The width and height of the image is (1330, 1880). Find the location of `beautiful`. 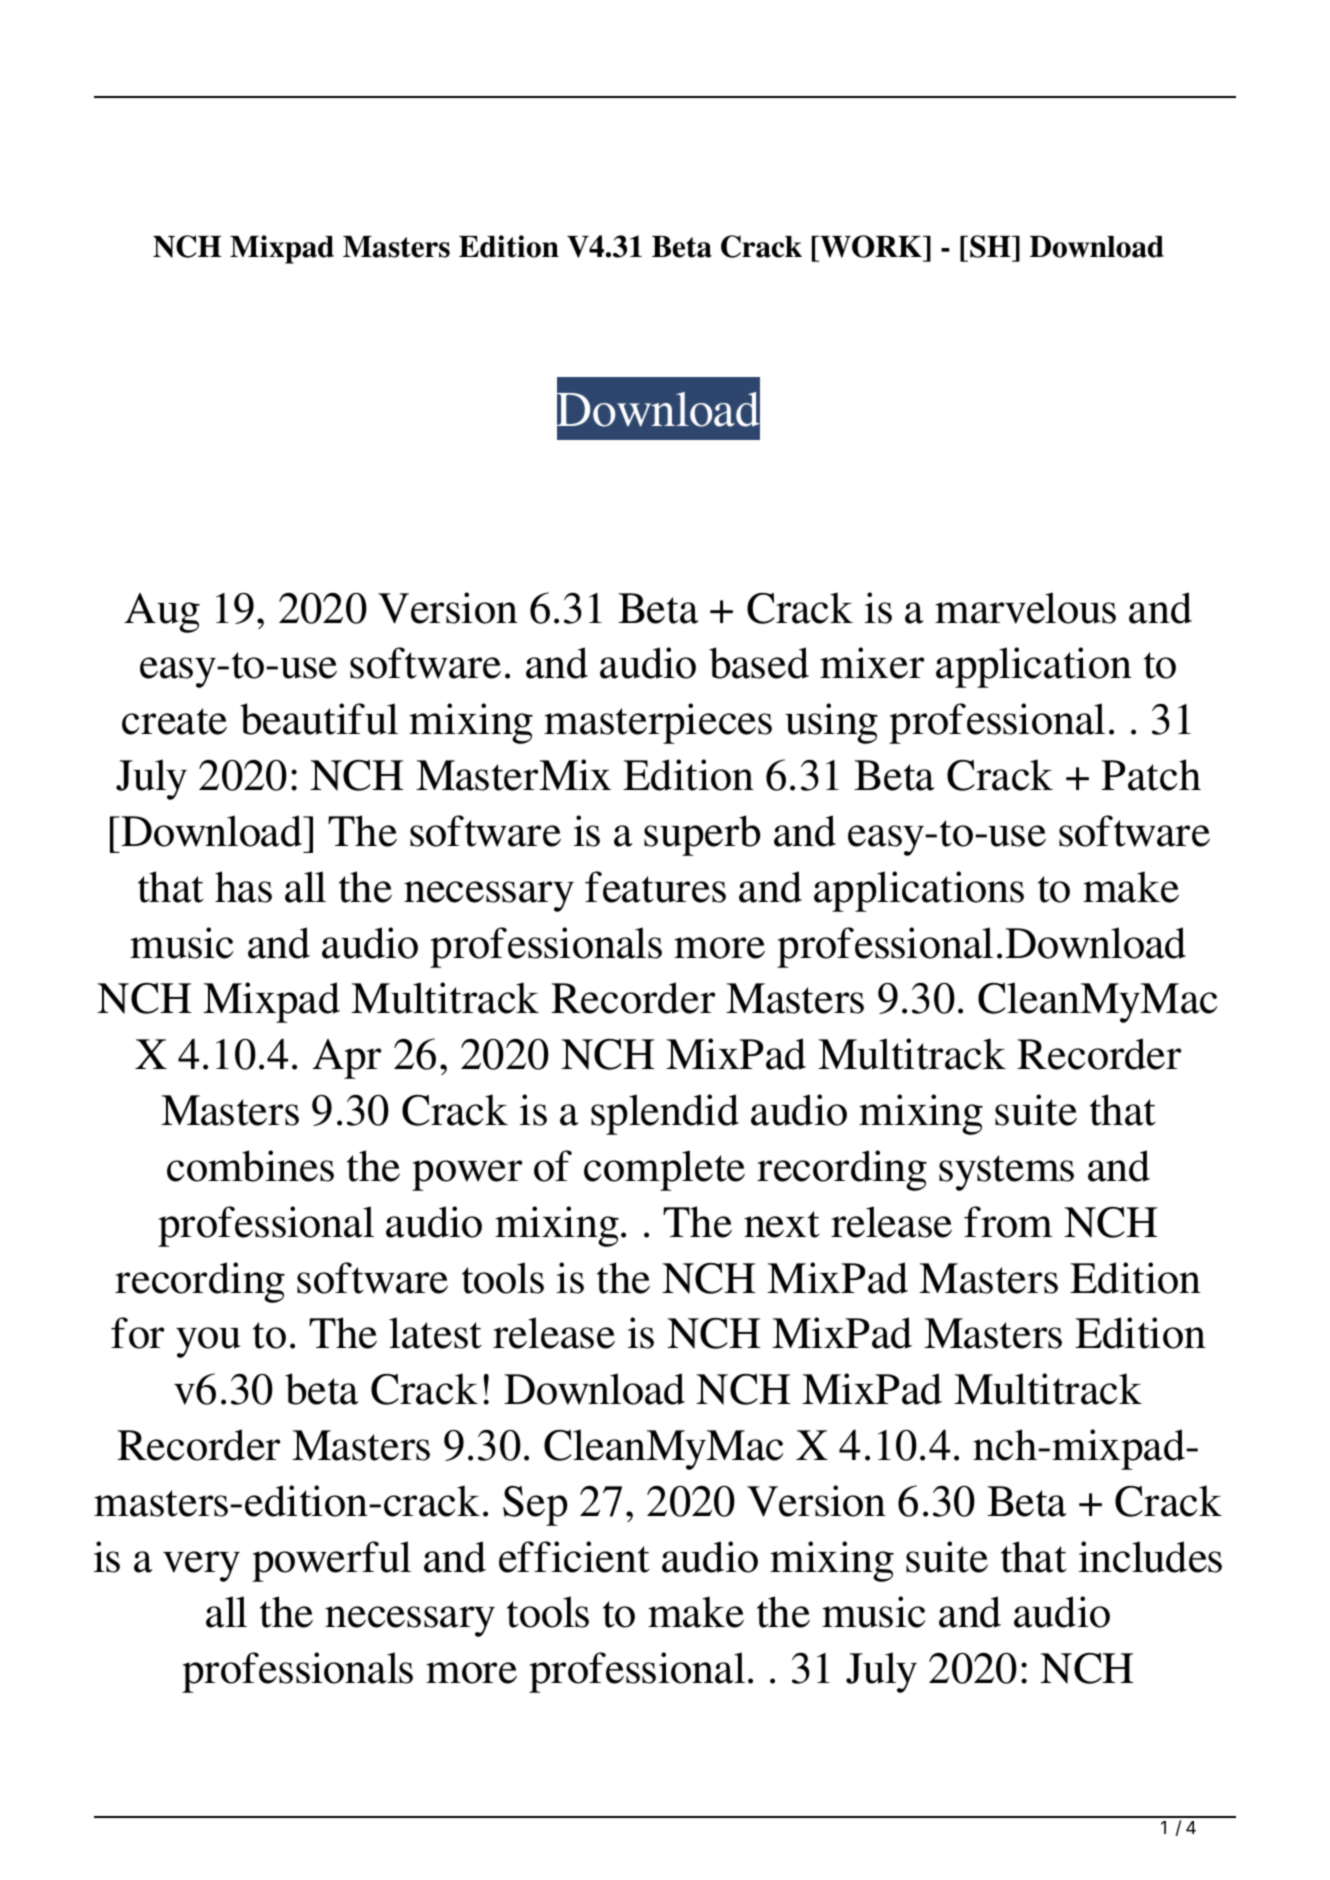

beautiful is located at coordinates (319, 719).
